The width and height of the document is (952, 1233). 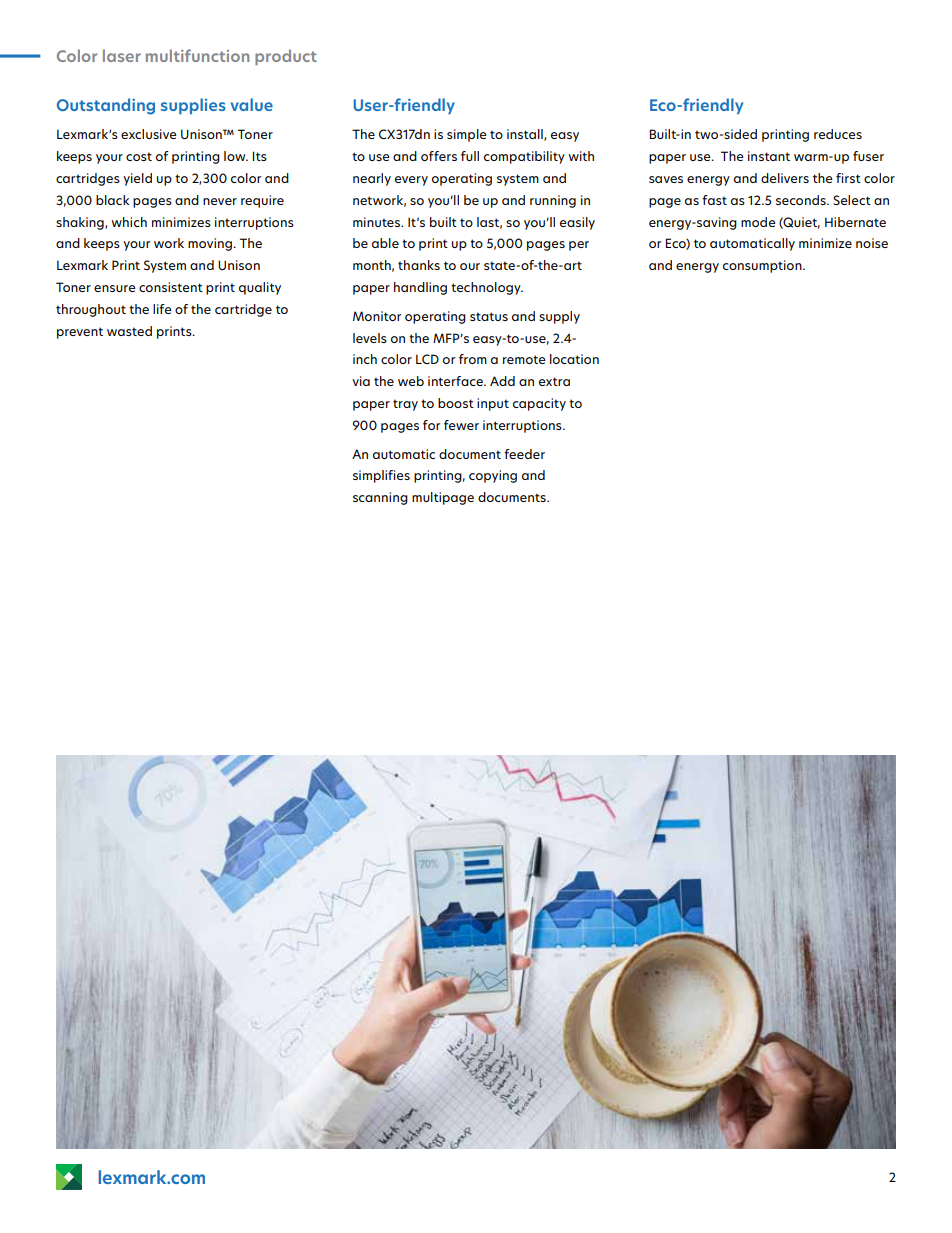 What do you see at coordinates (473, 359) in the document?
I see `from` at bounding box center [473, 359].
